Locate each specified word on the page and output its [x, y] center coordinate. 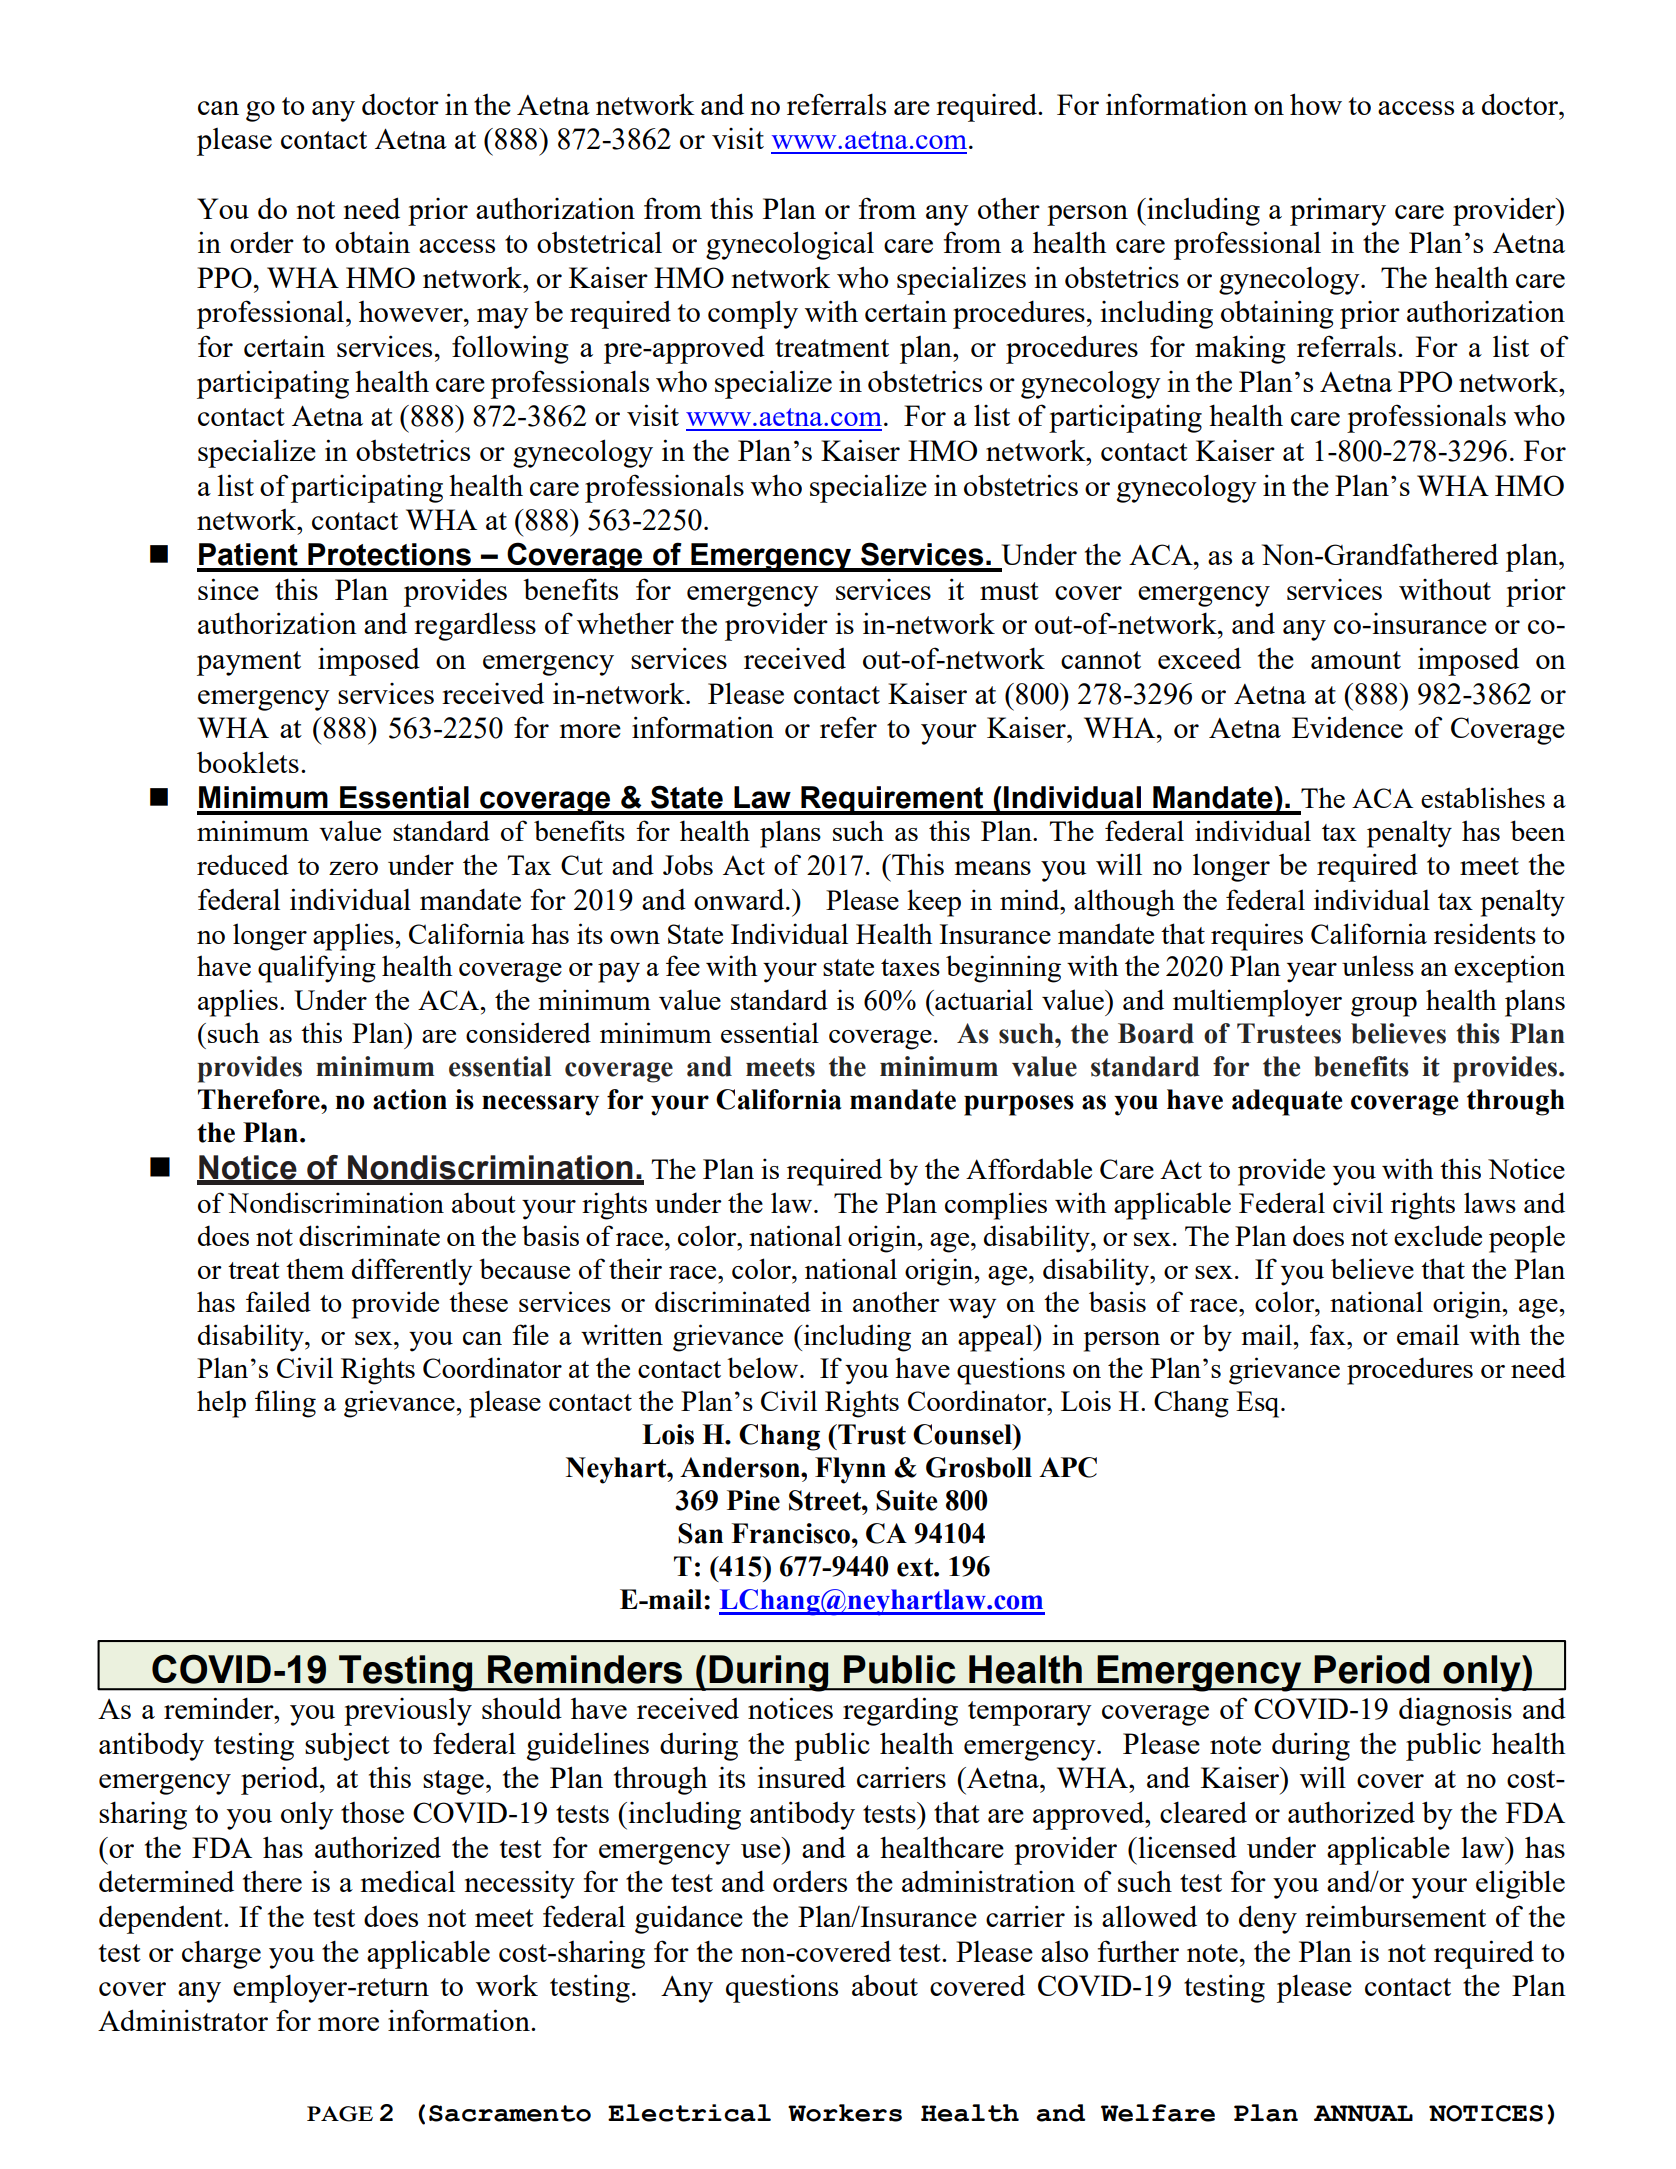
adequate [1287, 1102]
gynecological [790, 245]
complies [996, 1206]
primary [1338, 211]
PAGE [340, 2114]
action [410, 1099]
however [412, 311]
